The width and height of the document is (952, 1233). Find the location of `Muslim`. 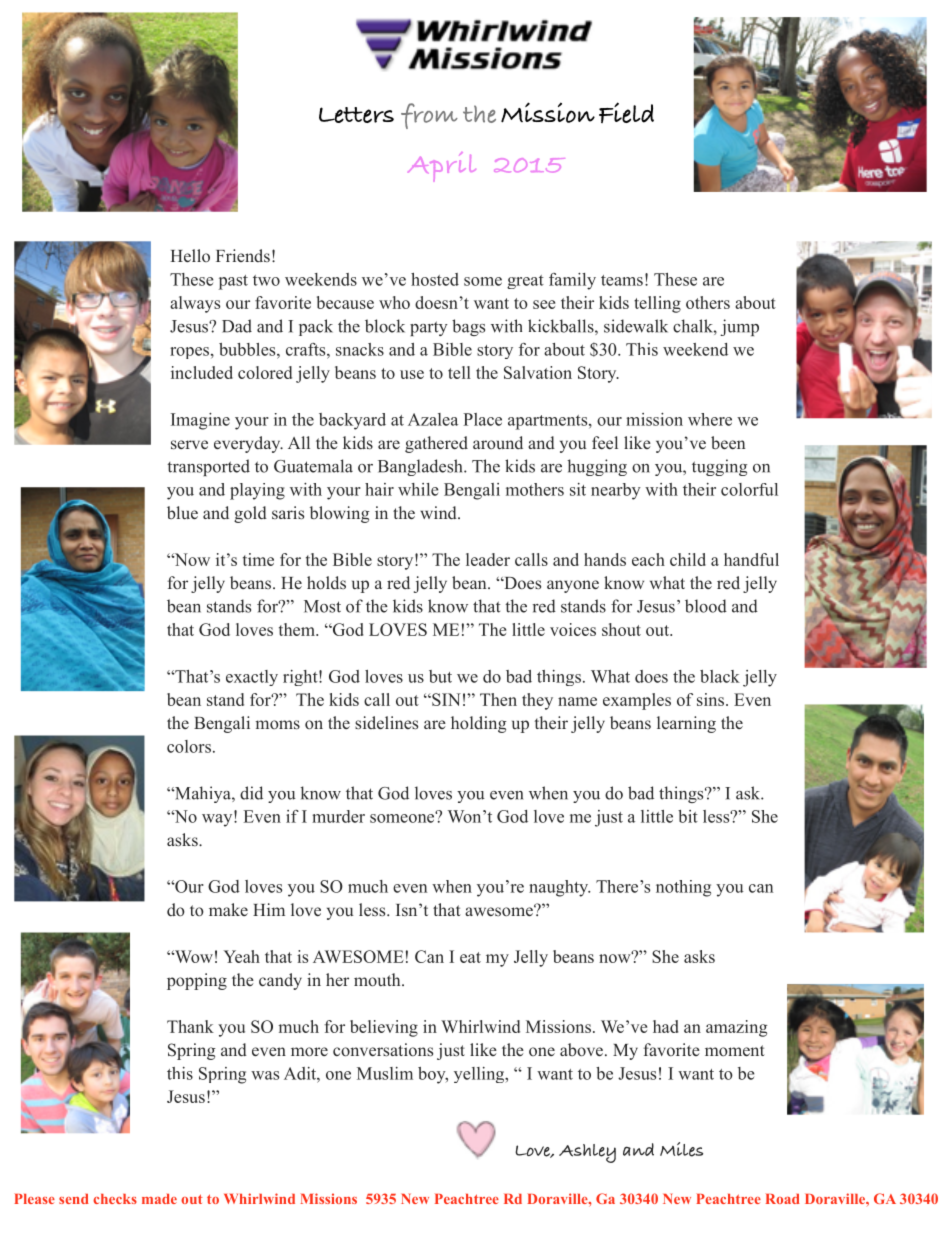

Muslim is located at coordinates (385, 1073).
